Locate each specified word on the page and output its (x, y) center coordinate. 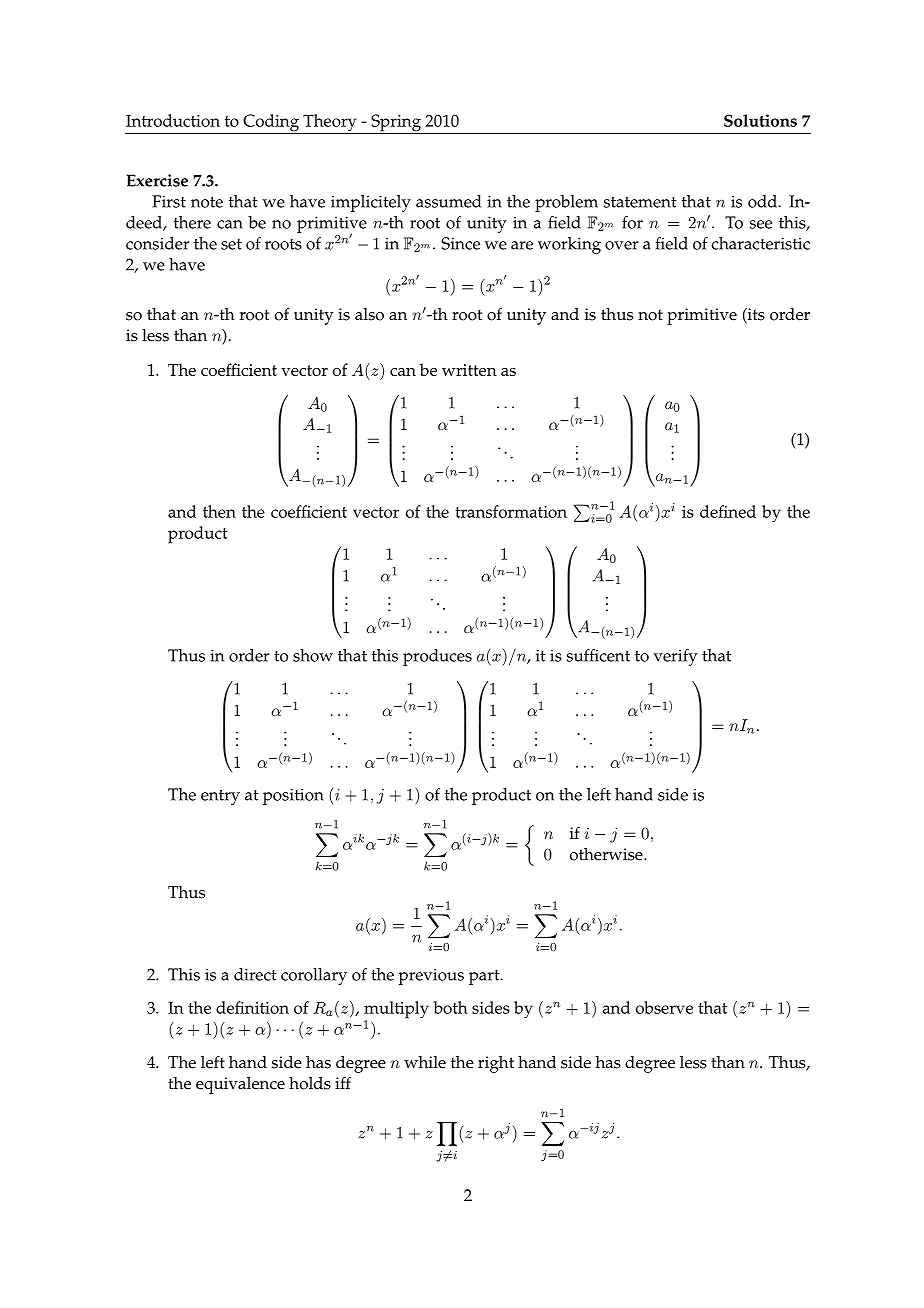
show (313, 655)
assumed (448, 201)
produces (437, 657)
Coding (271, 124)
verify (676, 657)
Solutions (760, 120)
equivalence (240, 1085)
